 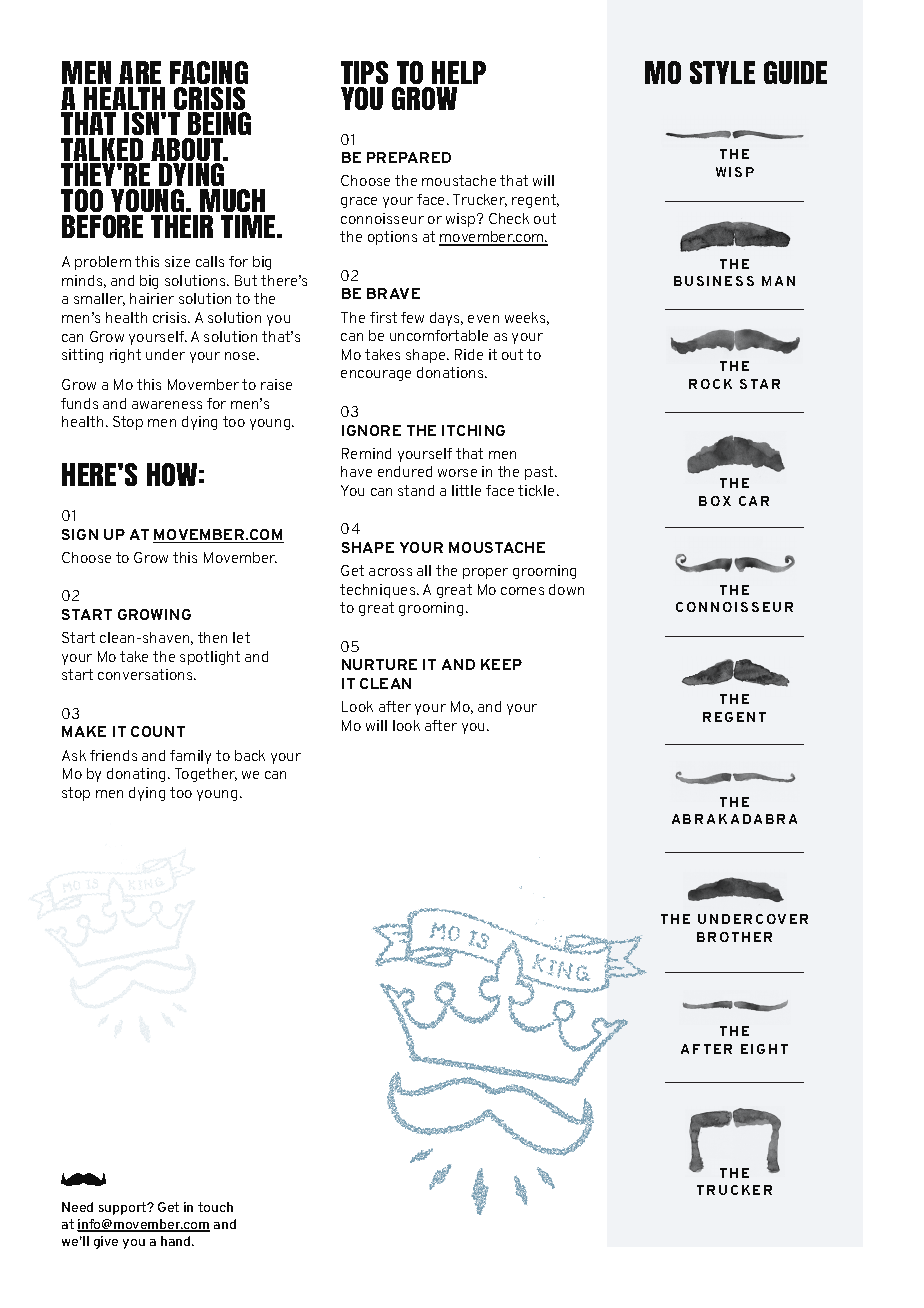 I want to click on conversations, so click(x=146, y=674).
